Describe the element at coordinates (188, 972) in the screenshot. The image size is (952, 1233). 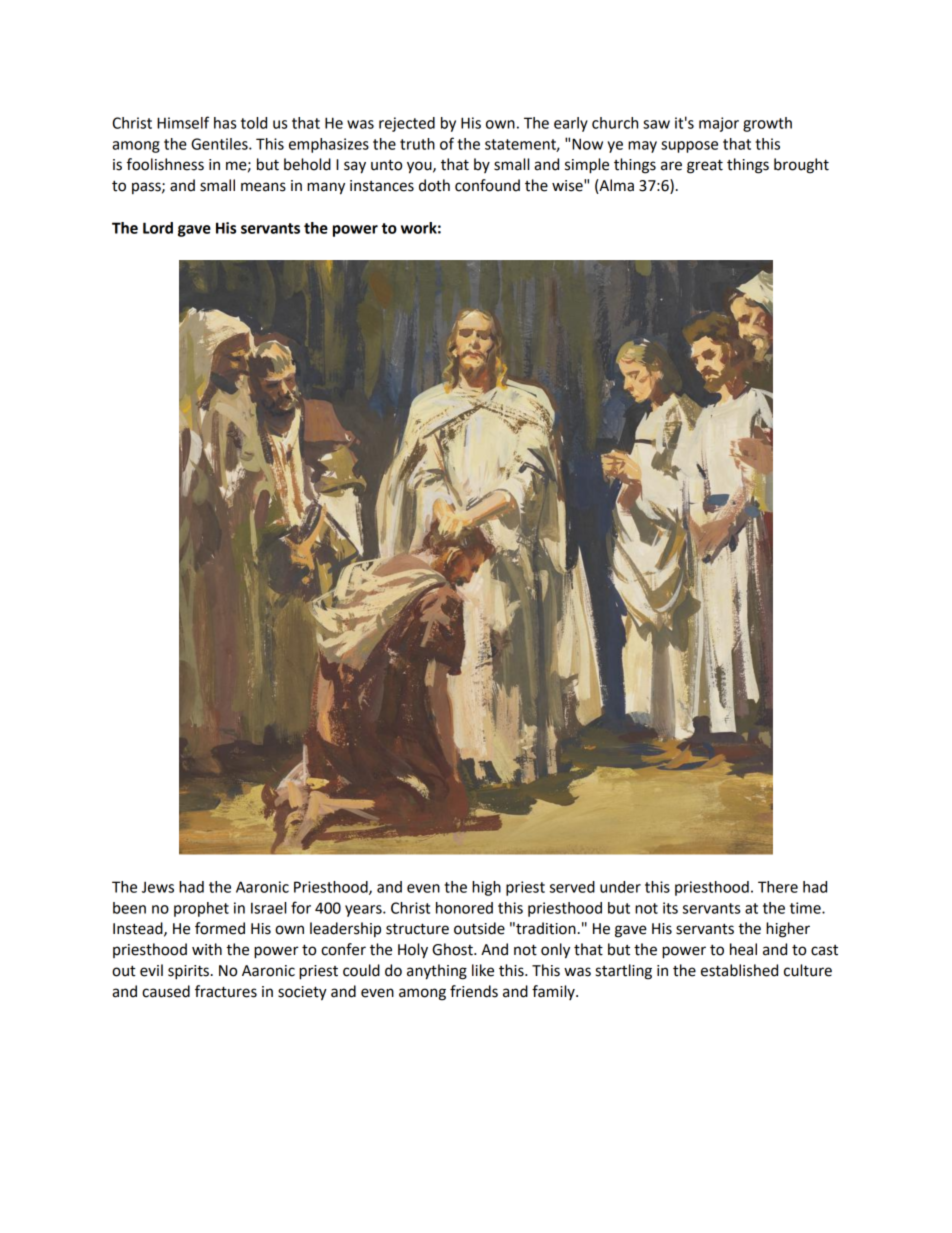
I see `spirits` at that location.
